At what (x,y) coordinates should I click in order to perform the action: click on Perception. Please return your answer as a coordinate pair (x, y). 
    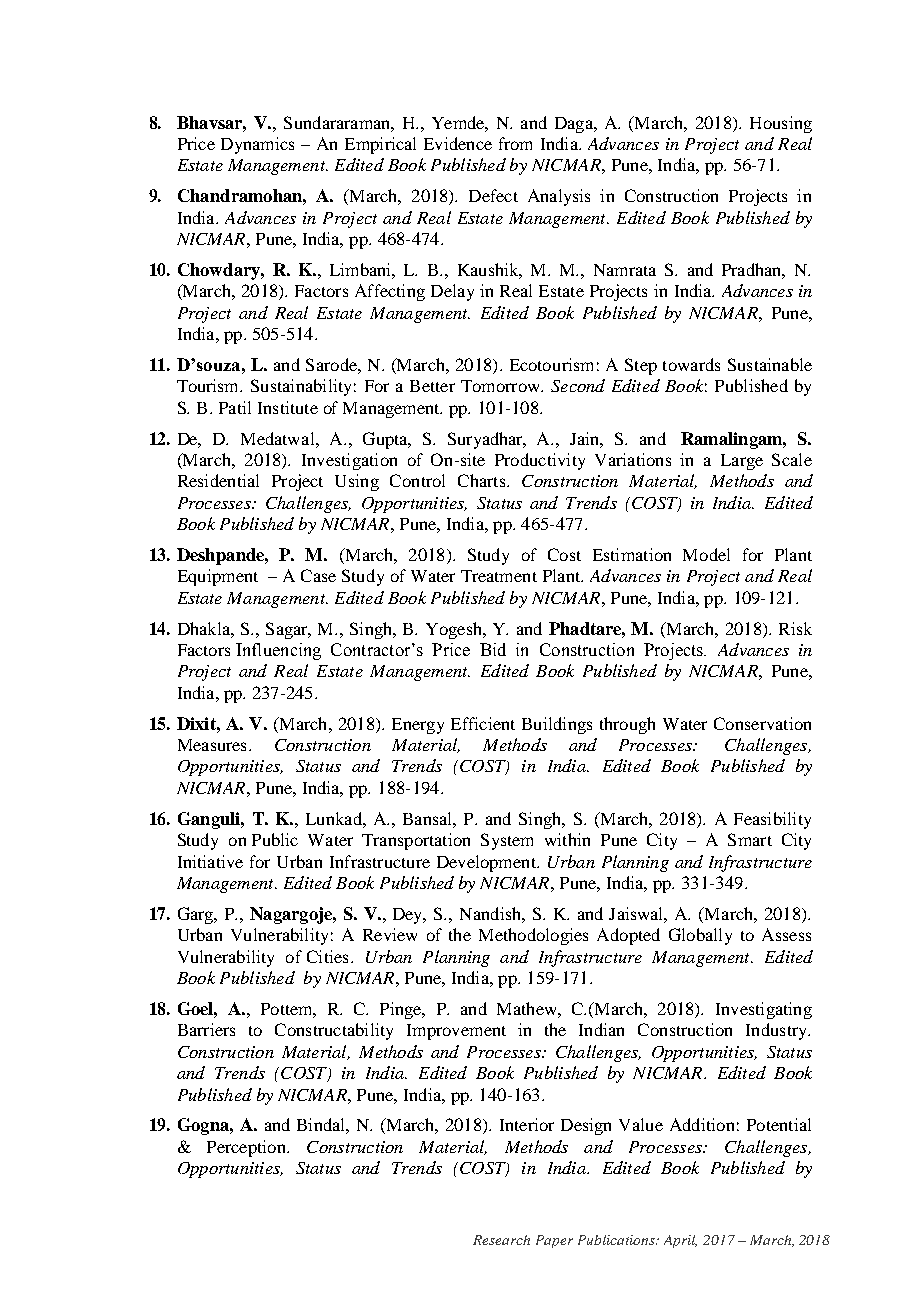
    Looking at the image, I should click on (247, 1148).
